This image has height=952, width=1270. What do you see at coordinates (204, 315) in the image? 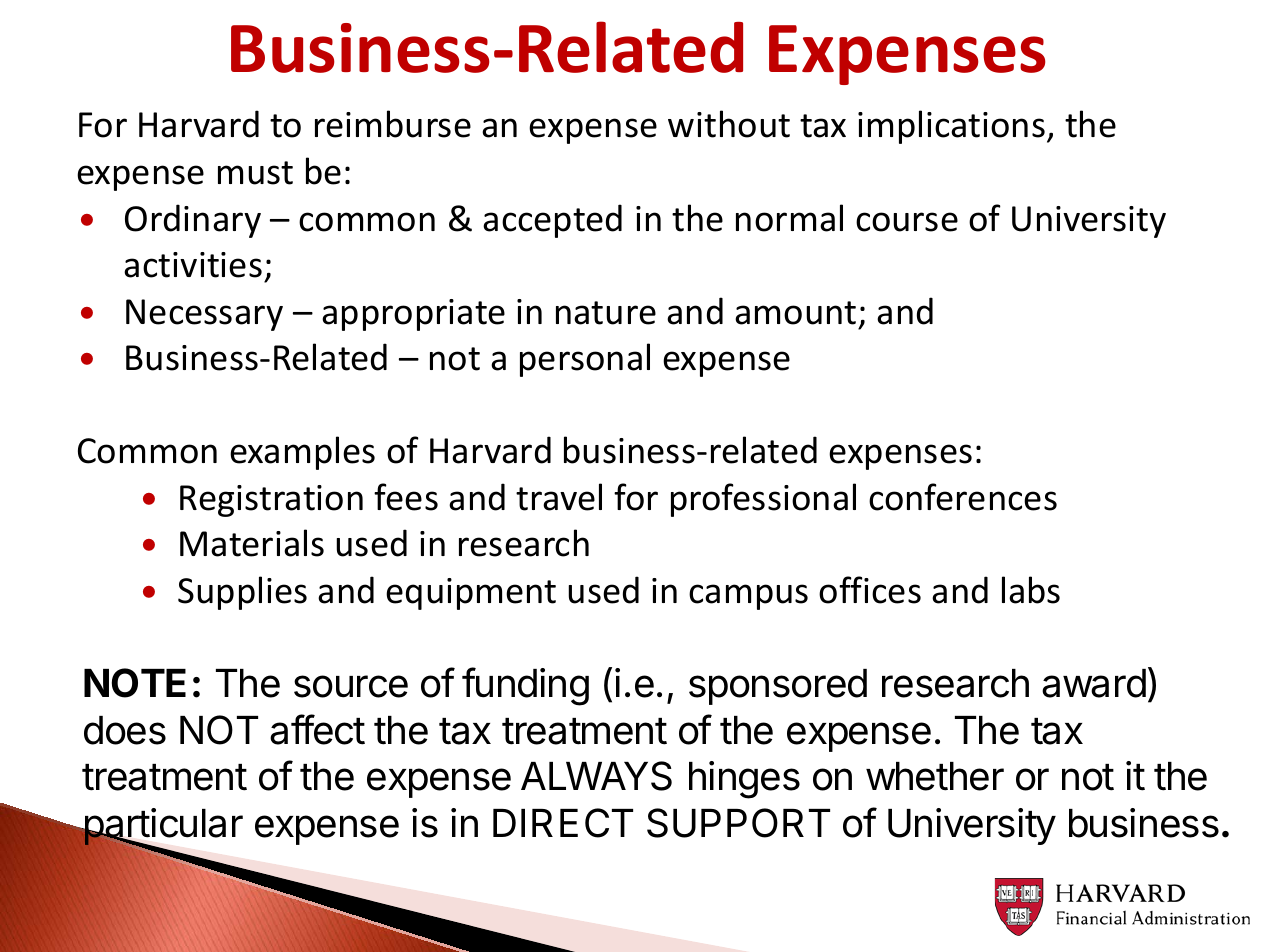
I see `Necessary` at bounding box center [204, 315].
